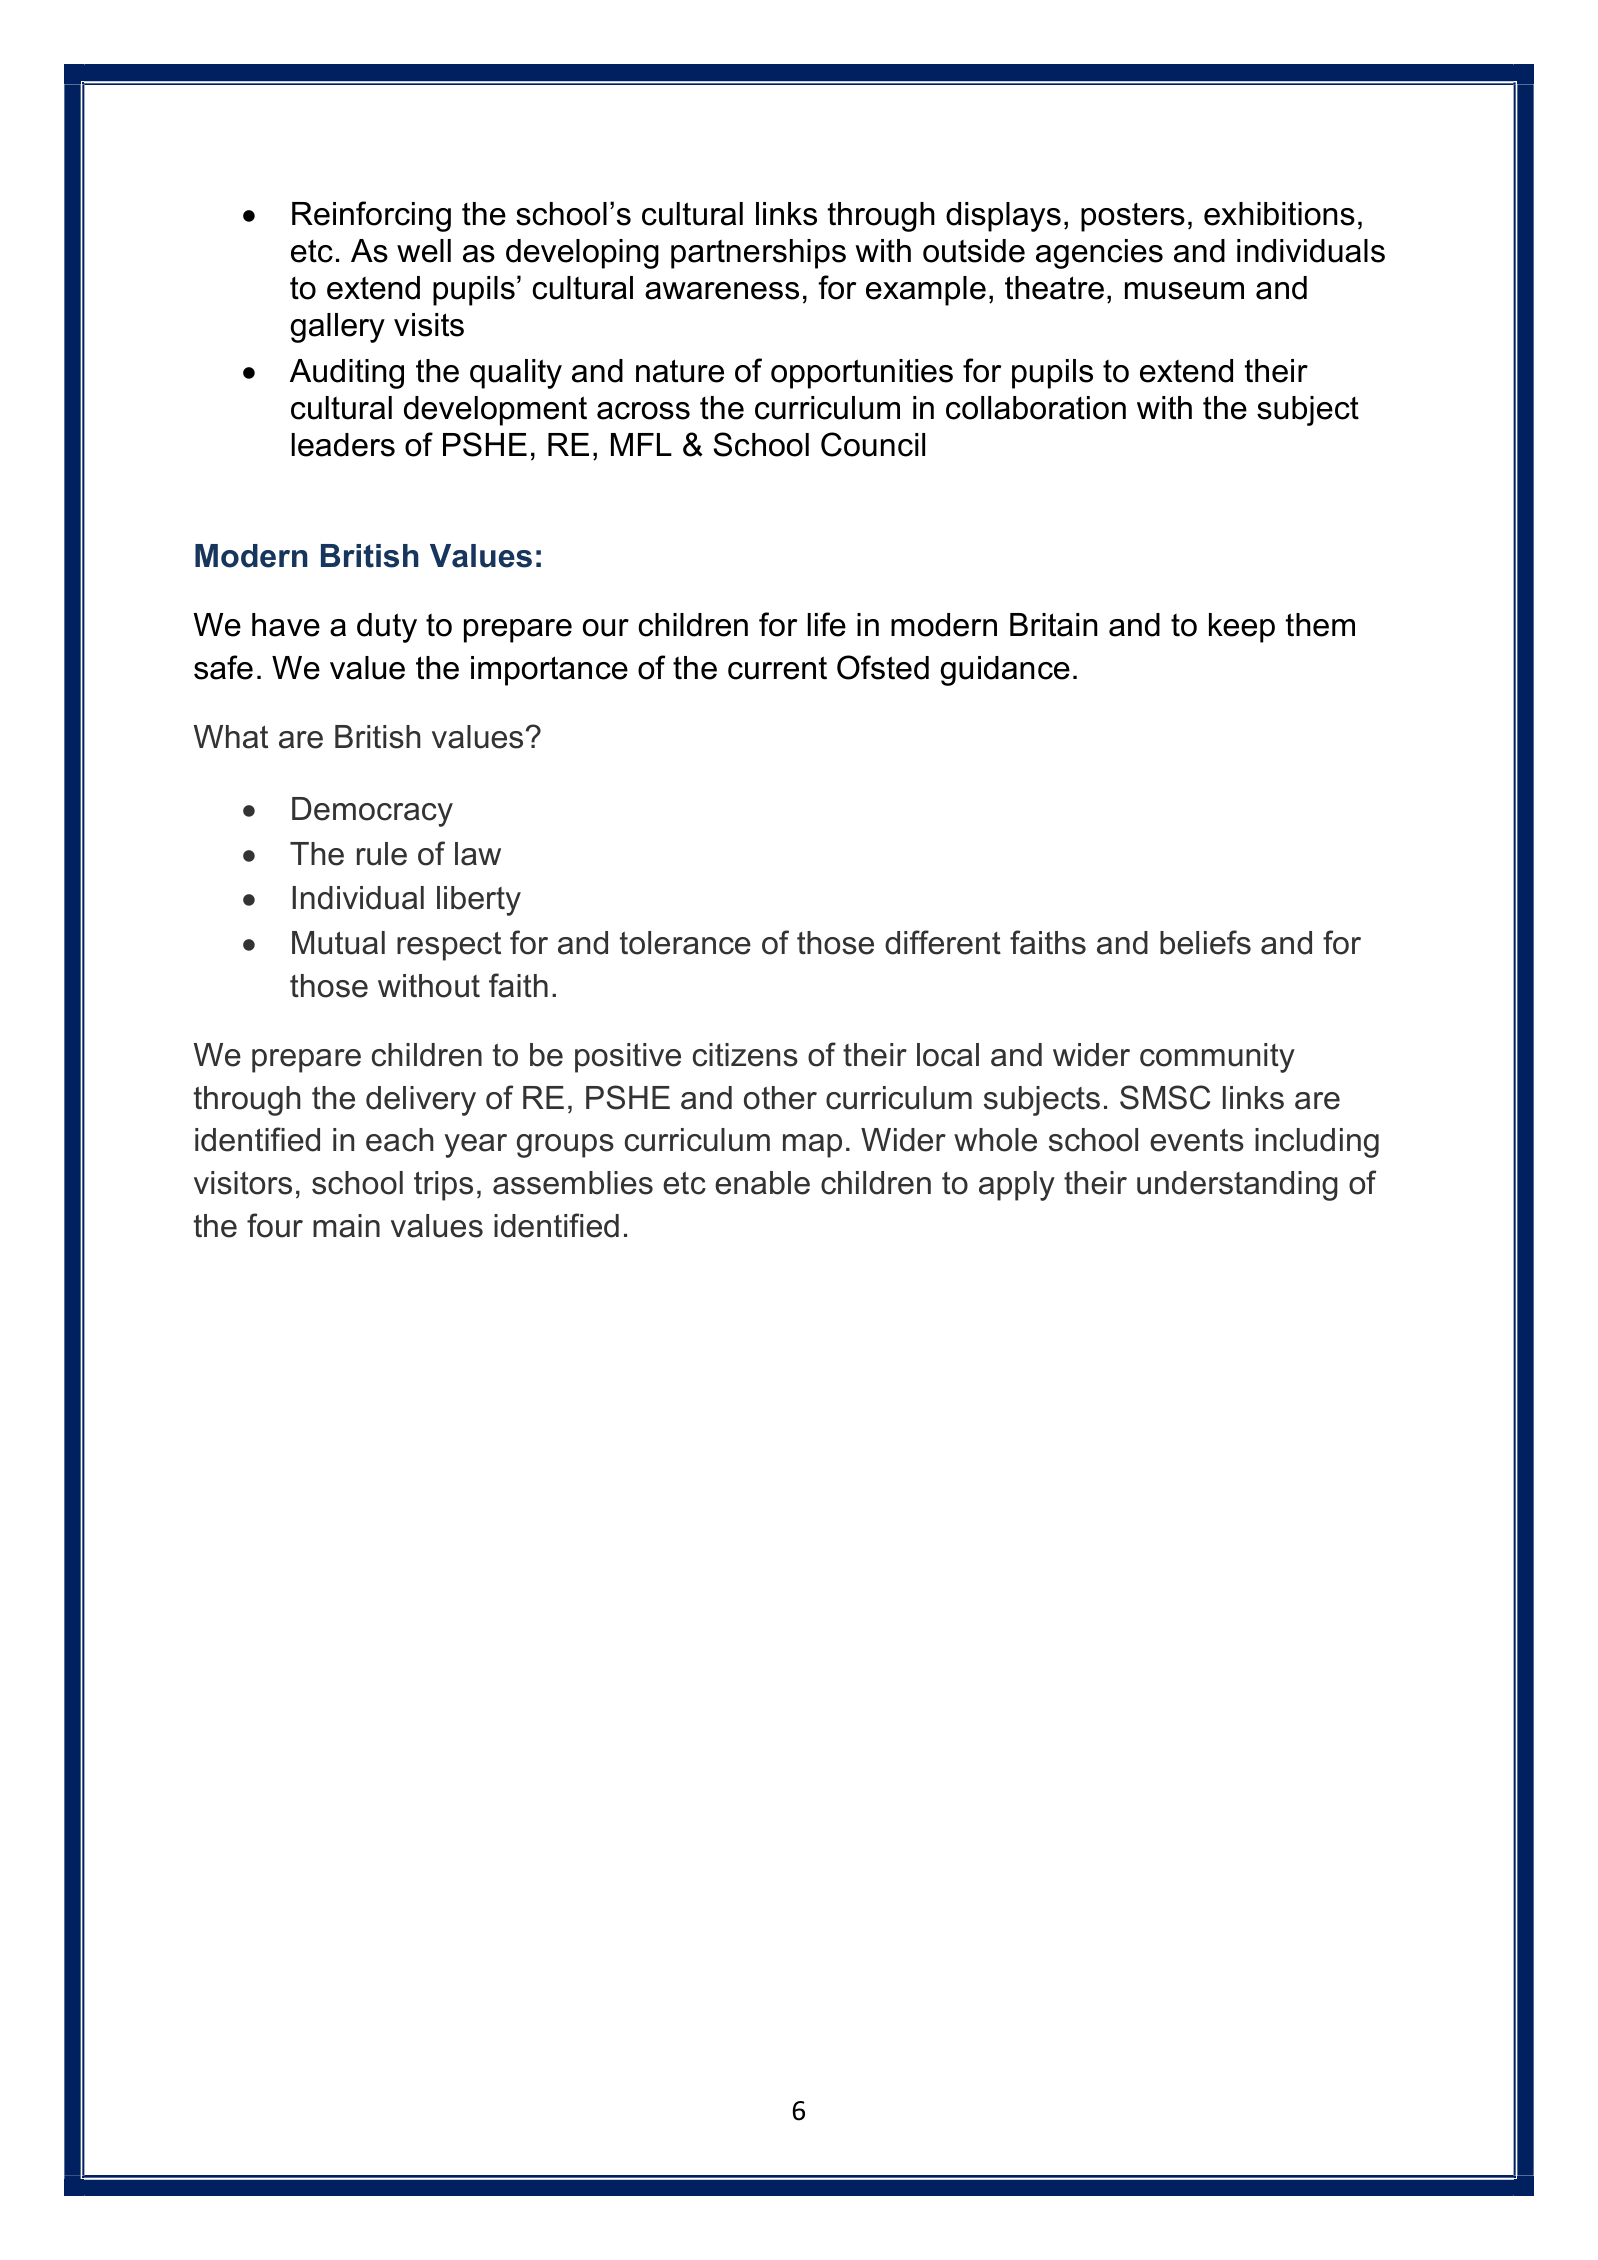 The width and height of the screenshot is (1598, 2260). I want to click on duty, so click(387, 628).
